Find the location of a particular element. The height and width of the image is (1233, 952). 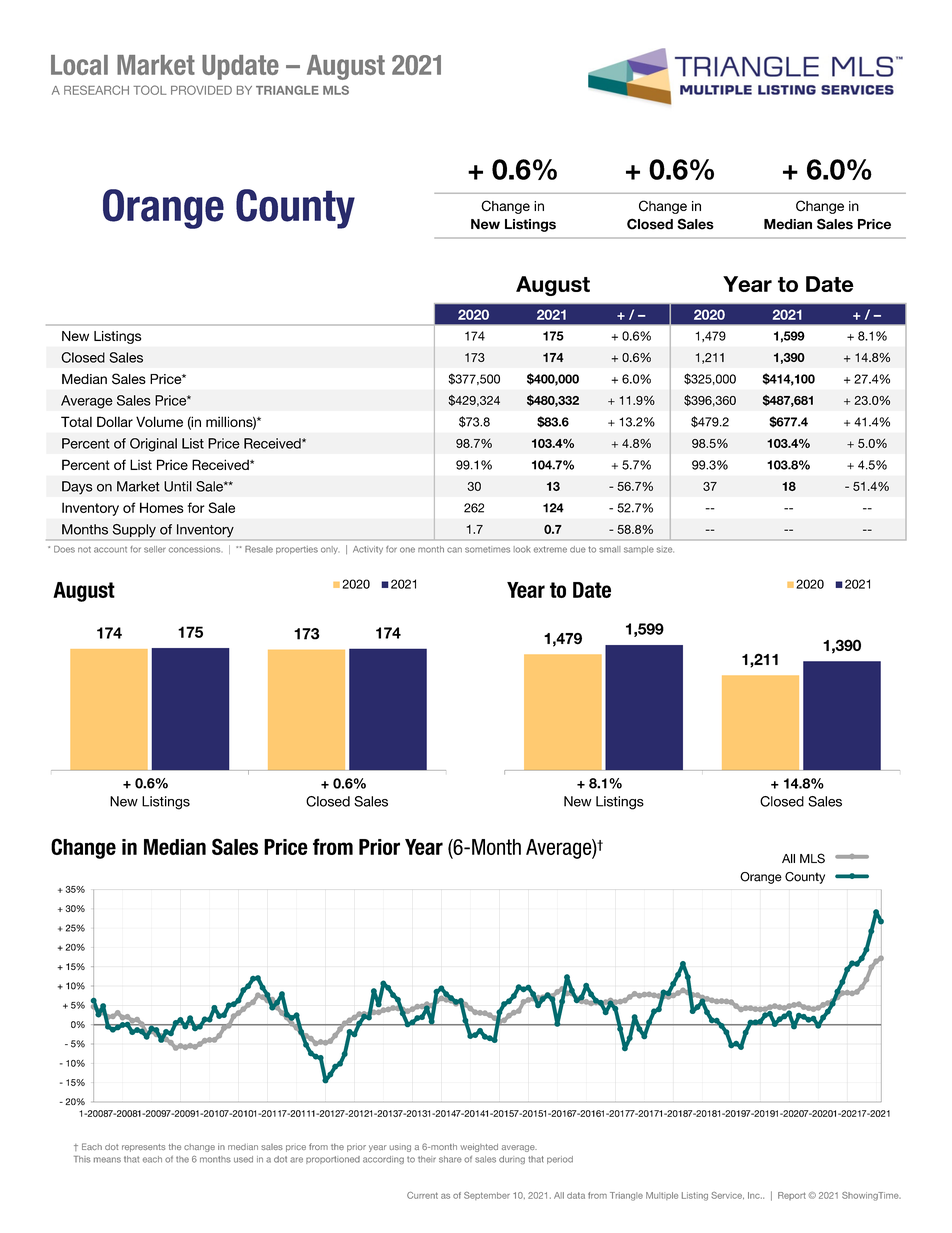

small is located at coordinates (609, 549).
